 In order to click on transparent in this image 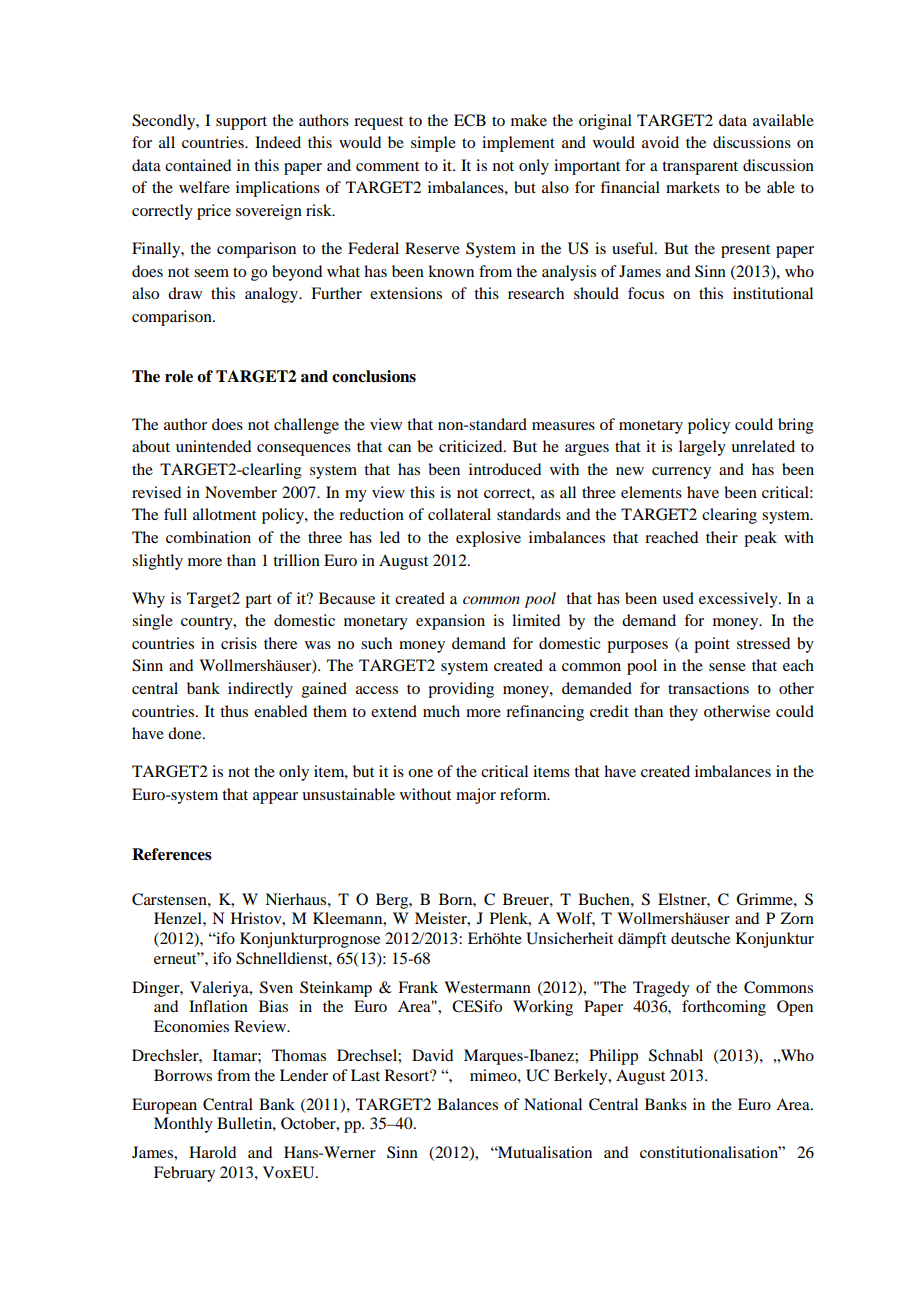, I will do `click(700, 168)`.
